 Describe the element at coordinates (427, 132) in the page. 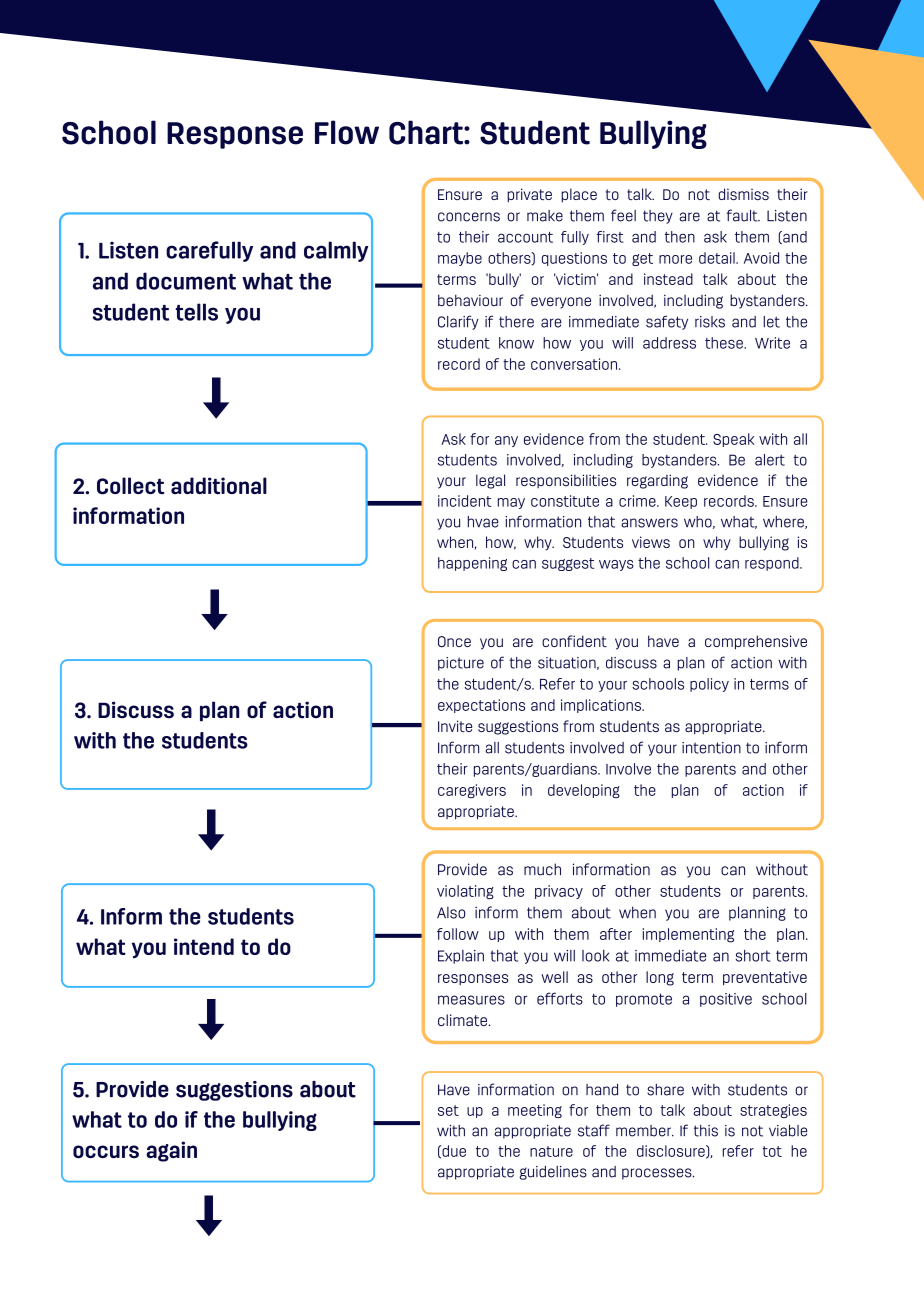

I see `Chart` at that location.
